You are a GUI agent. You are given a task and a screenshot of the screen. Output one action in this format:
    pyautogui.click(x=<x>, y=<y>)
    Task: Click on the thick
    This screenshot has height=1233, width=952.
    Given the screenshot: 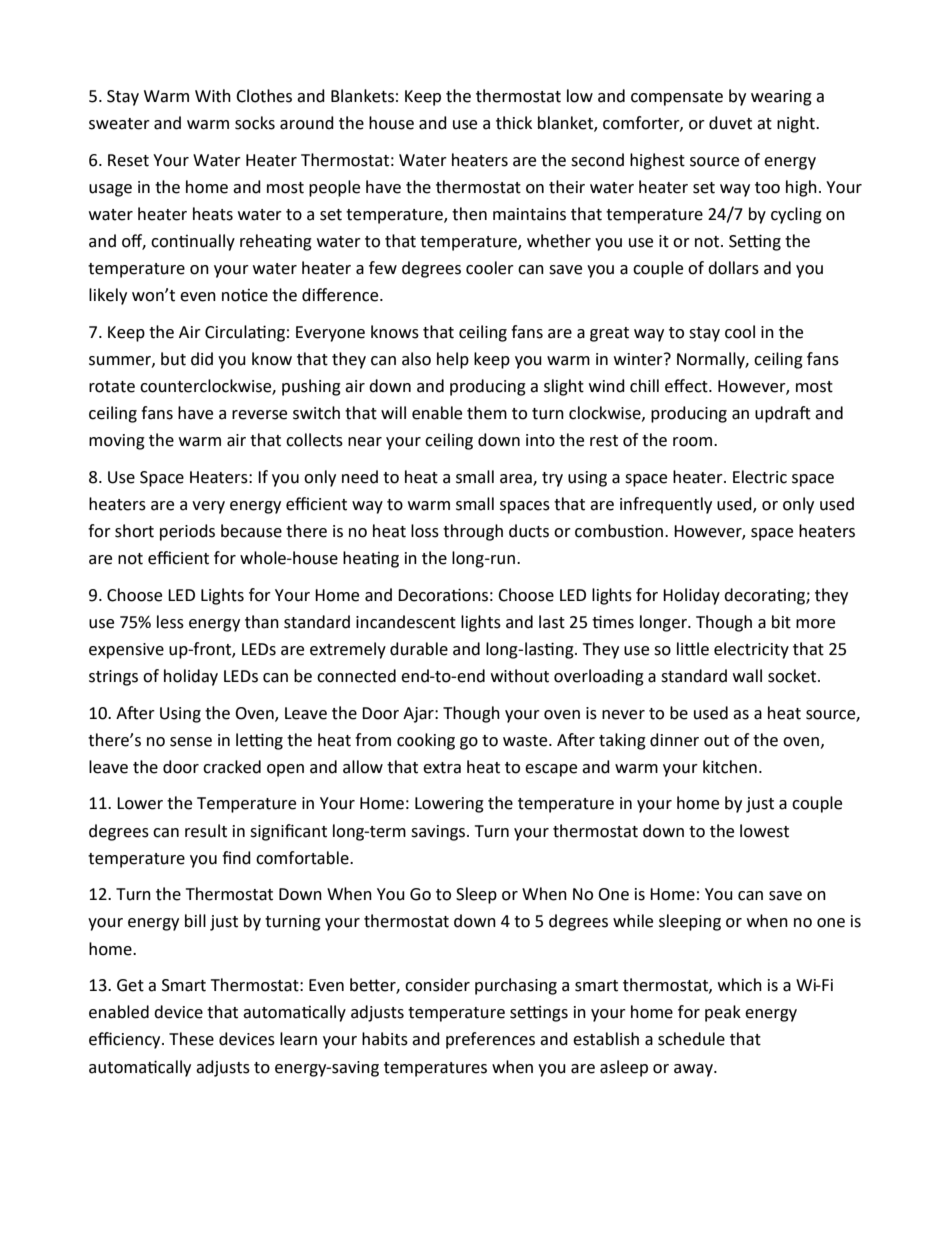 What is the action you would take?
    pyautogui.click(x=514, y=123)
